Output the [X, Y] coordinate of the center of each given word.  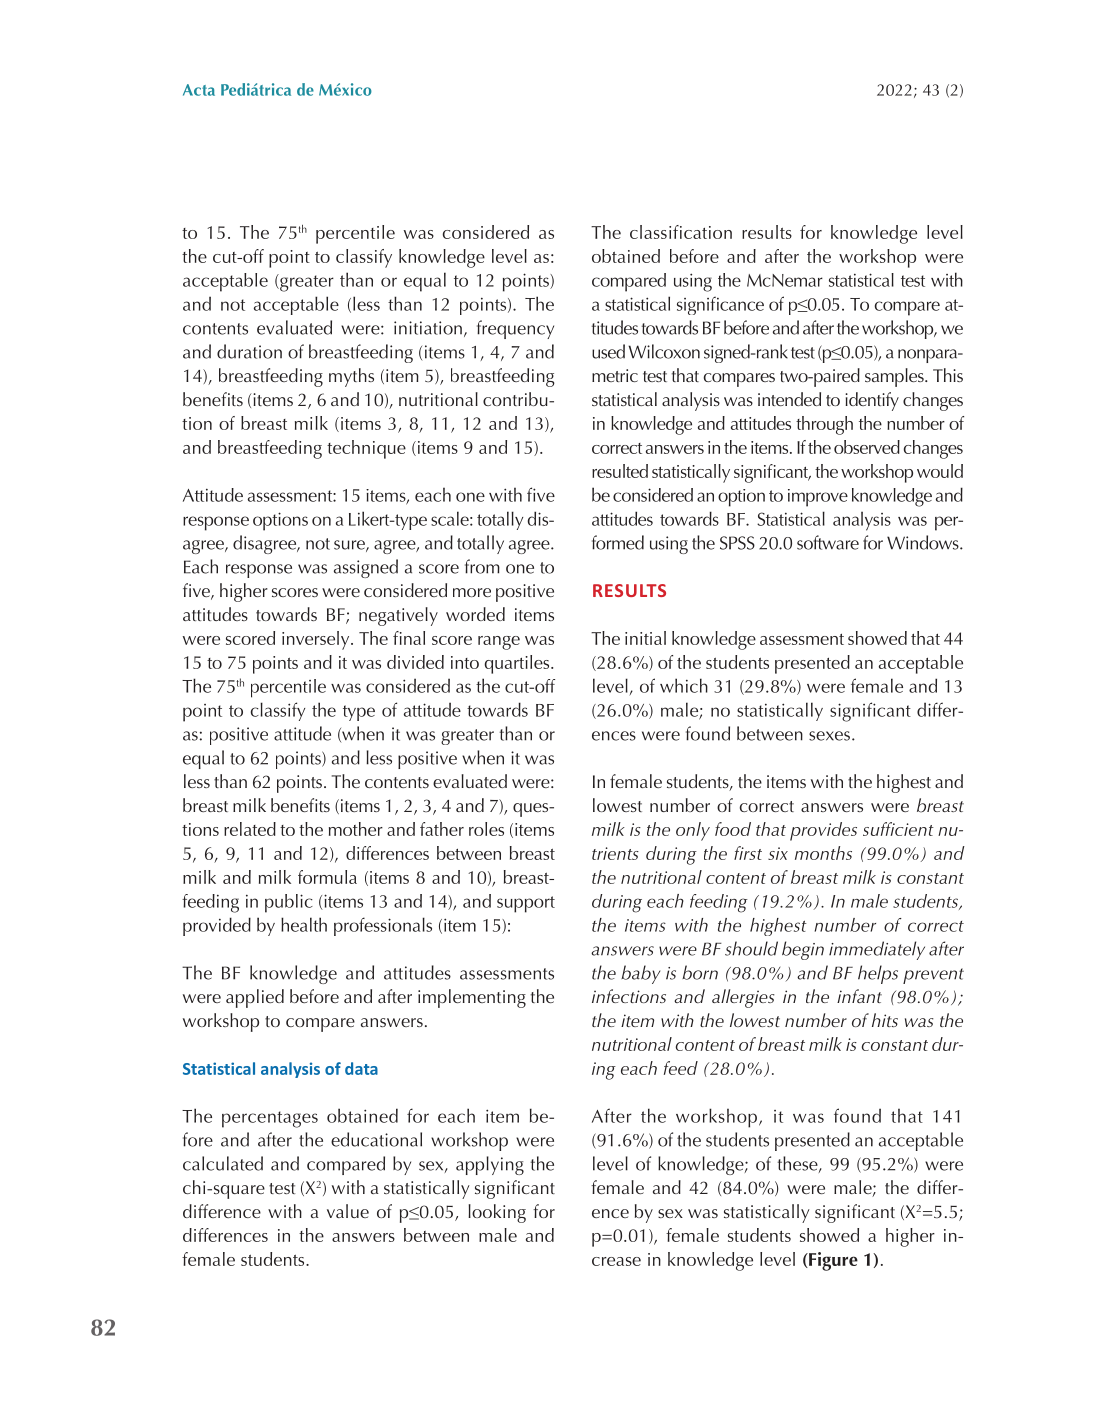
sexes [829, 736]
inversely [317, 640]
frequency [515, 329]
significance [720, 305]
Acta [199, 90]
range [499, 643]
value [348, 1211]
